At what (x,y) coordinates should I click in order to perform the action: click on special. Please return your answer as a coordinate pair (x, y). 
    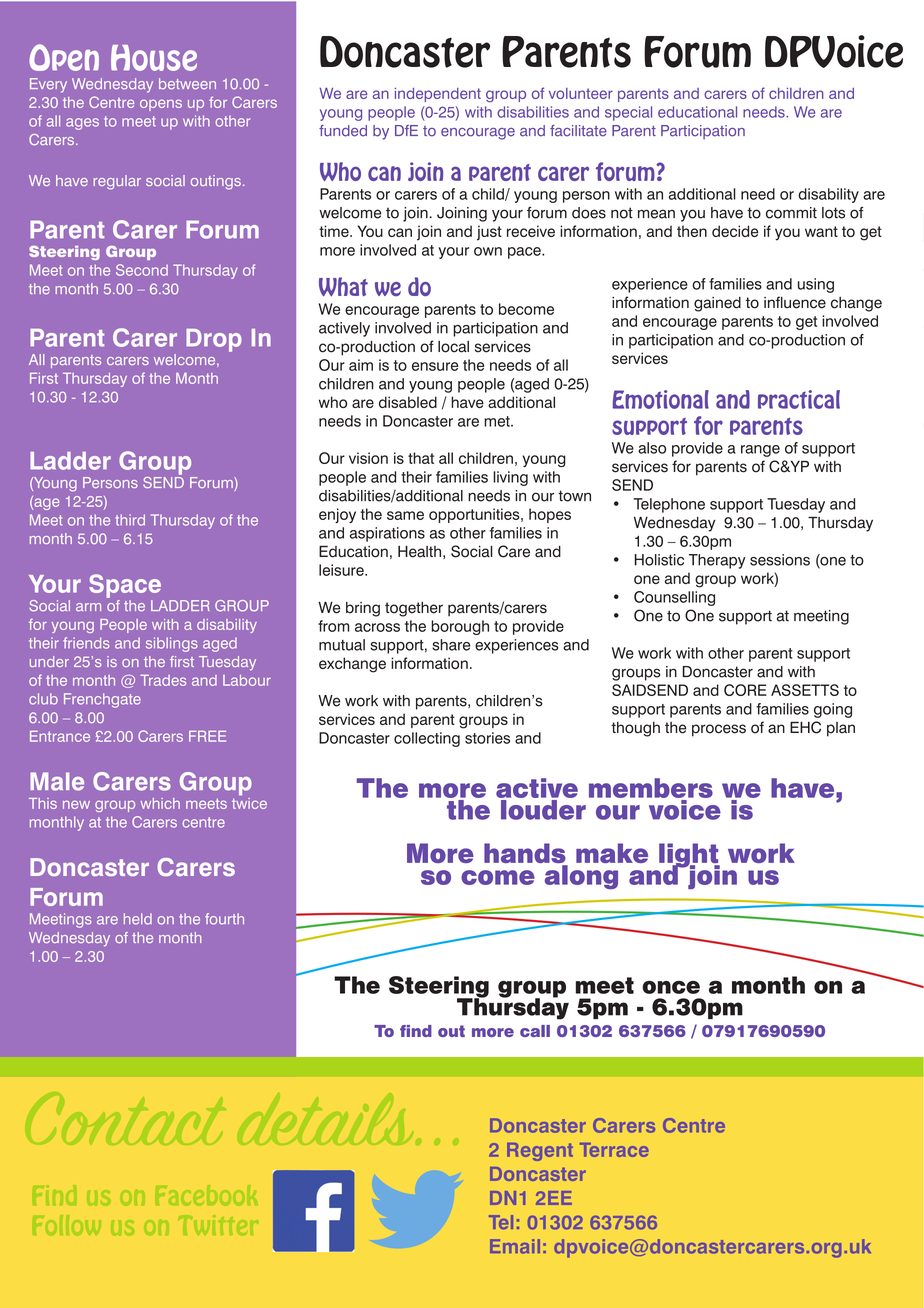
    Looking at the image, I should click on (628, 113).
